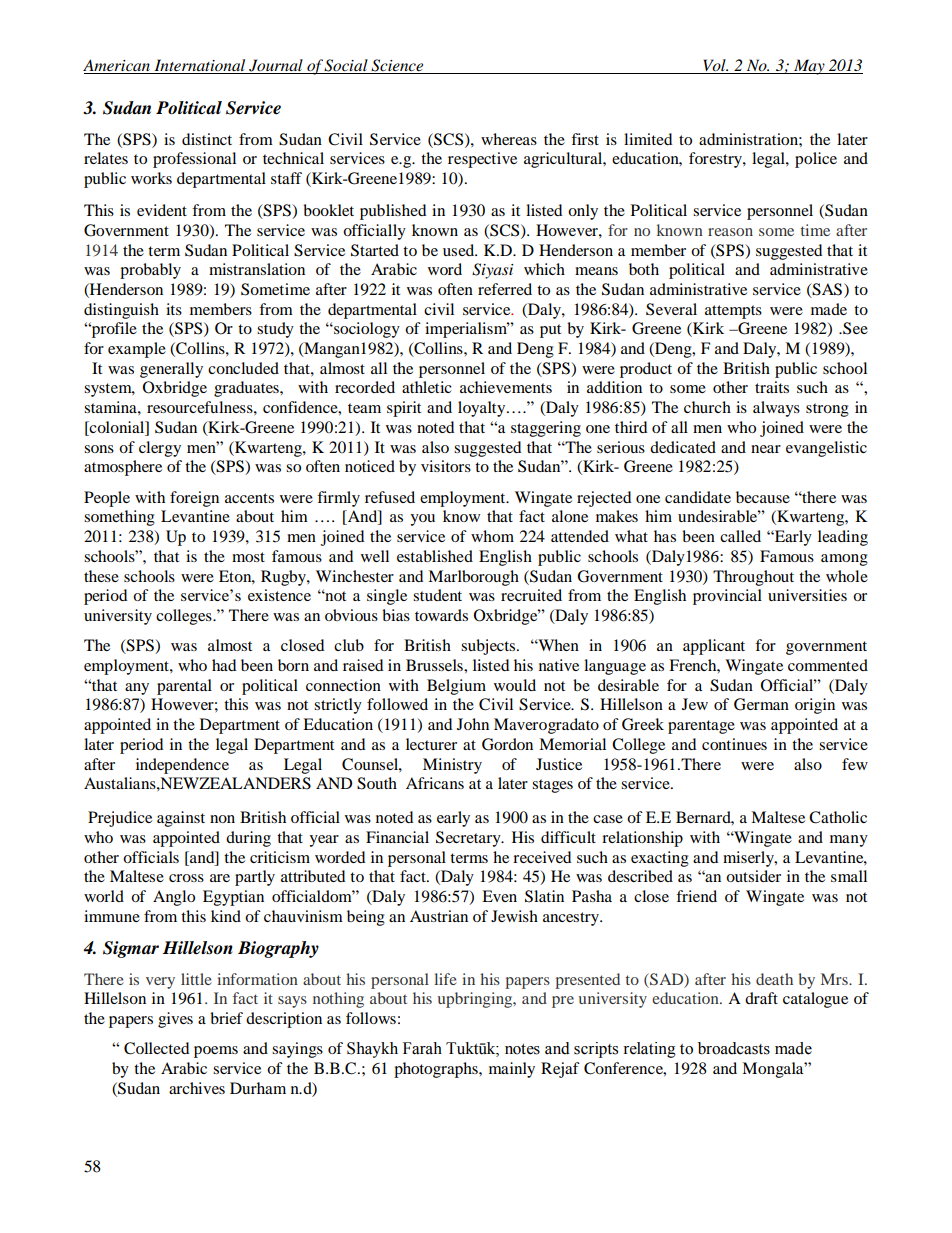 The width and height of the page is (952, 1233). Describe the element at coordinates (467, 330) in the page. I see `imperialism` at that location.
